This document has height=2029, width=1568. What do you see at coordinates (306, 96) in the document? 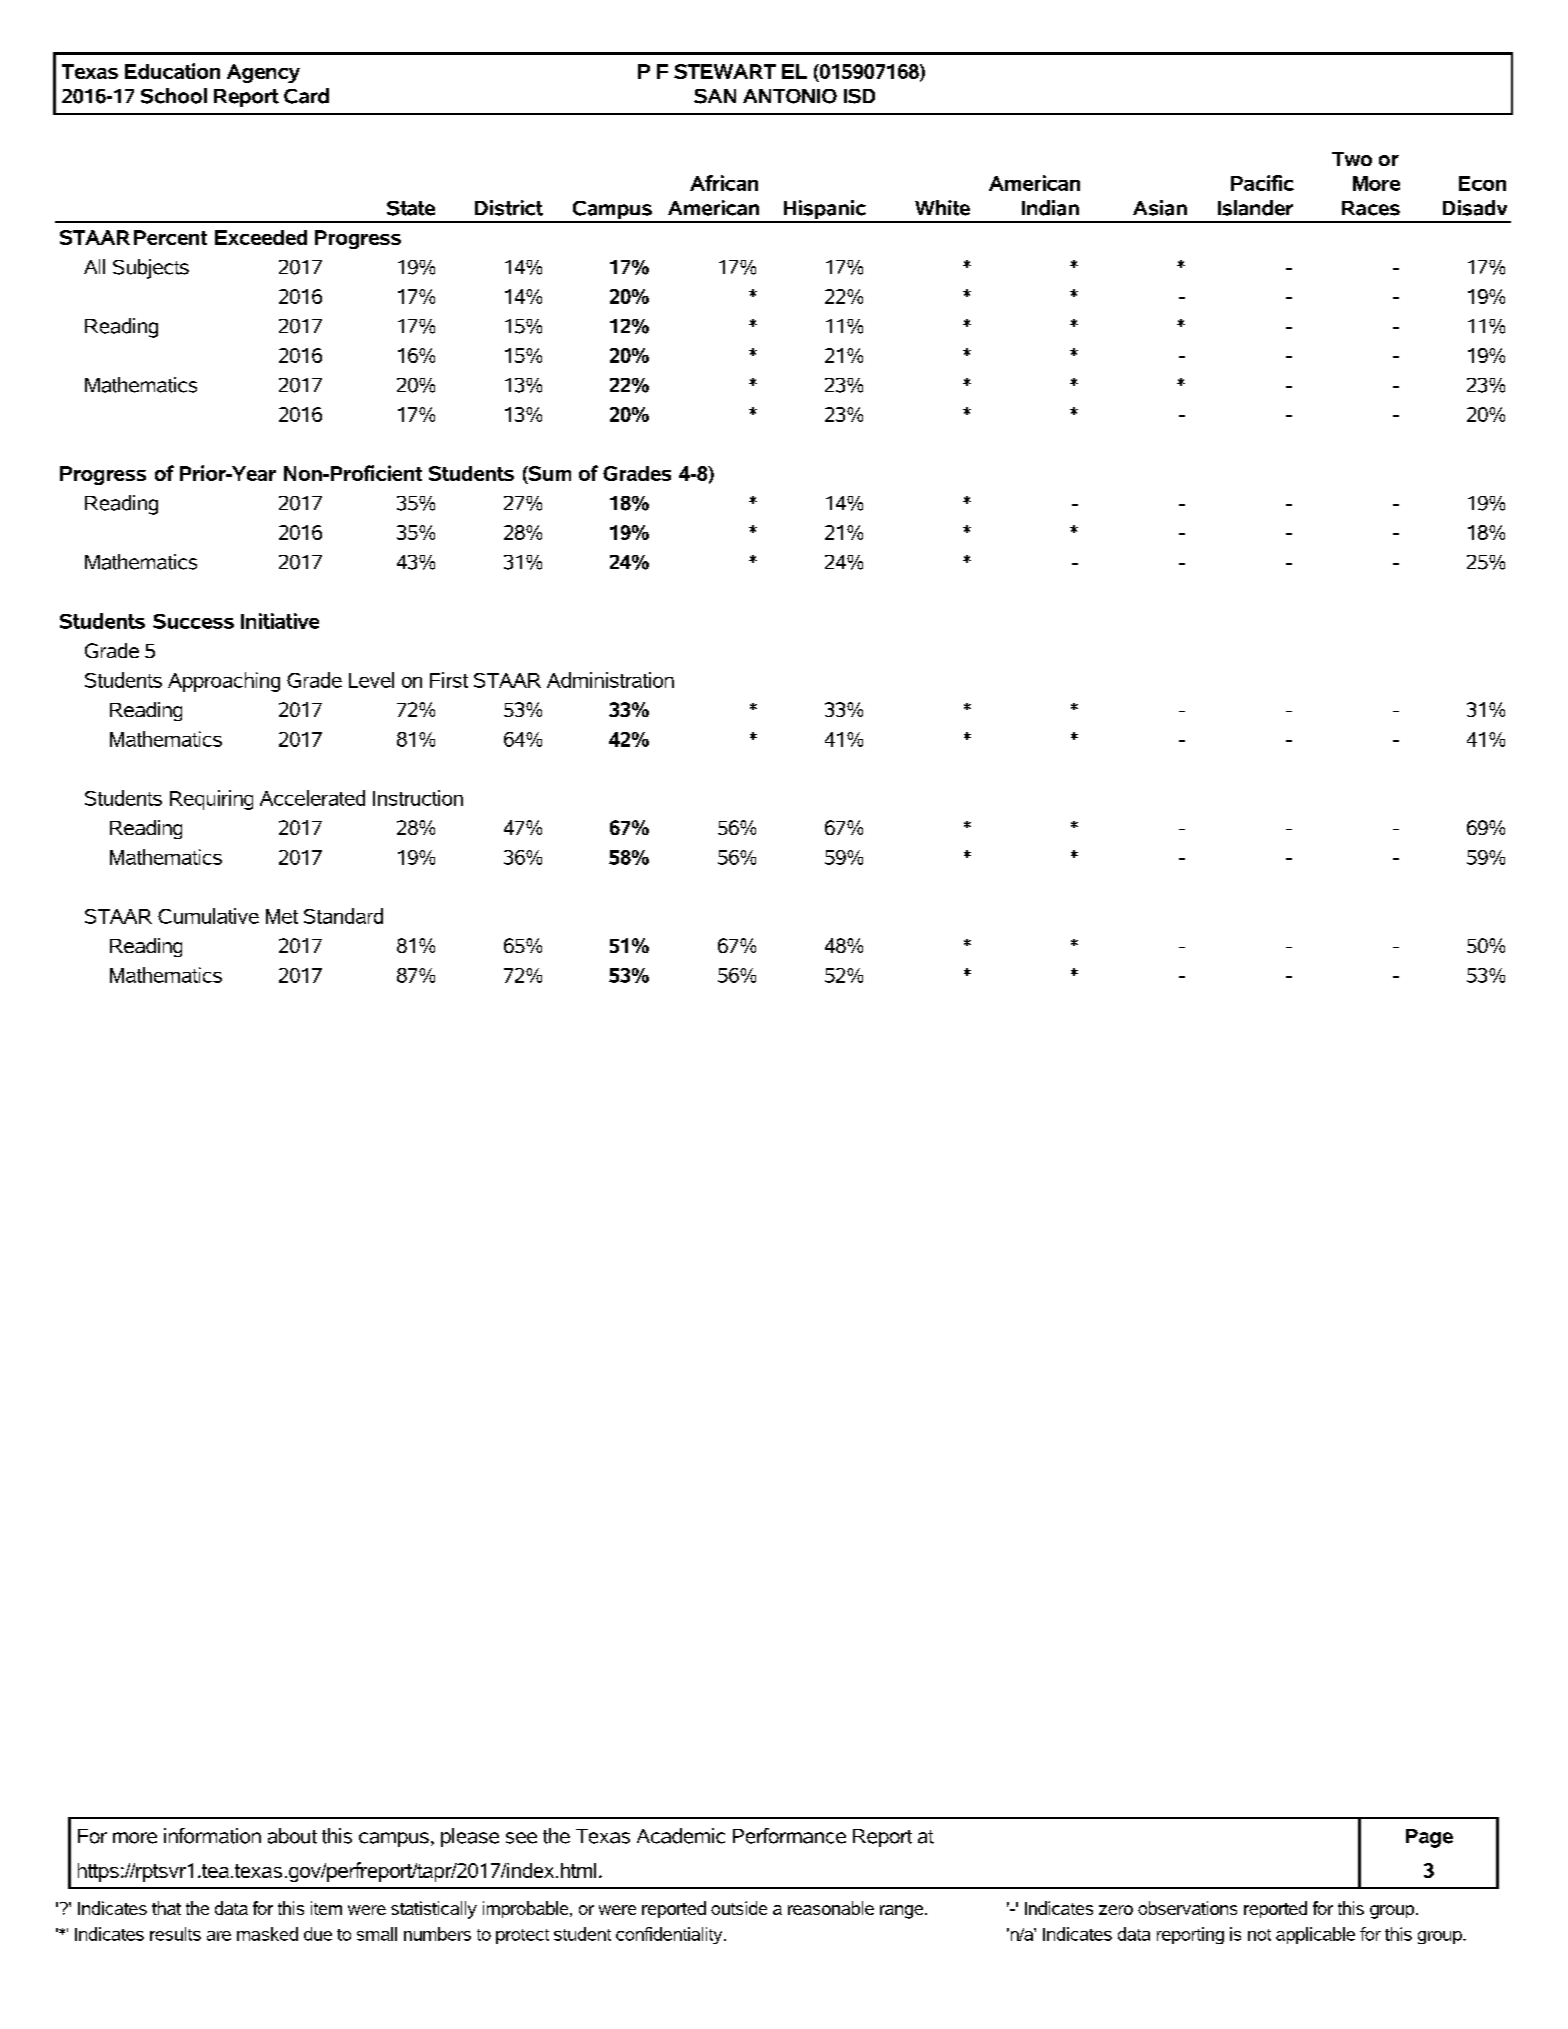
I see `Card` at bounding box center [306, 96].
